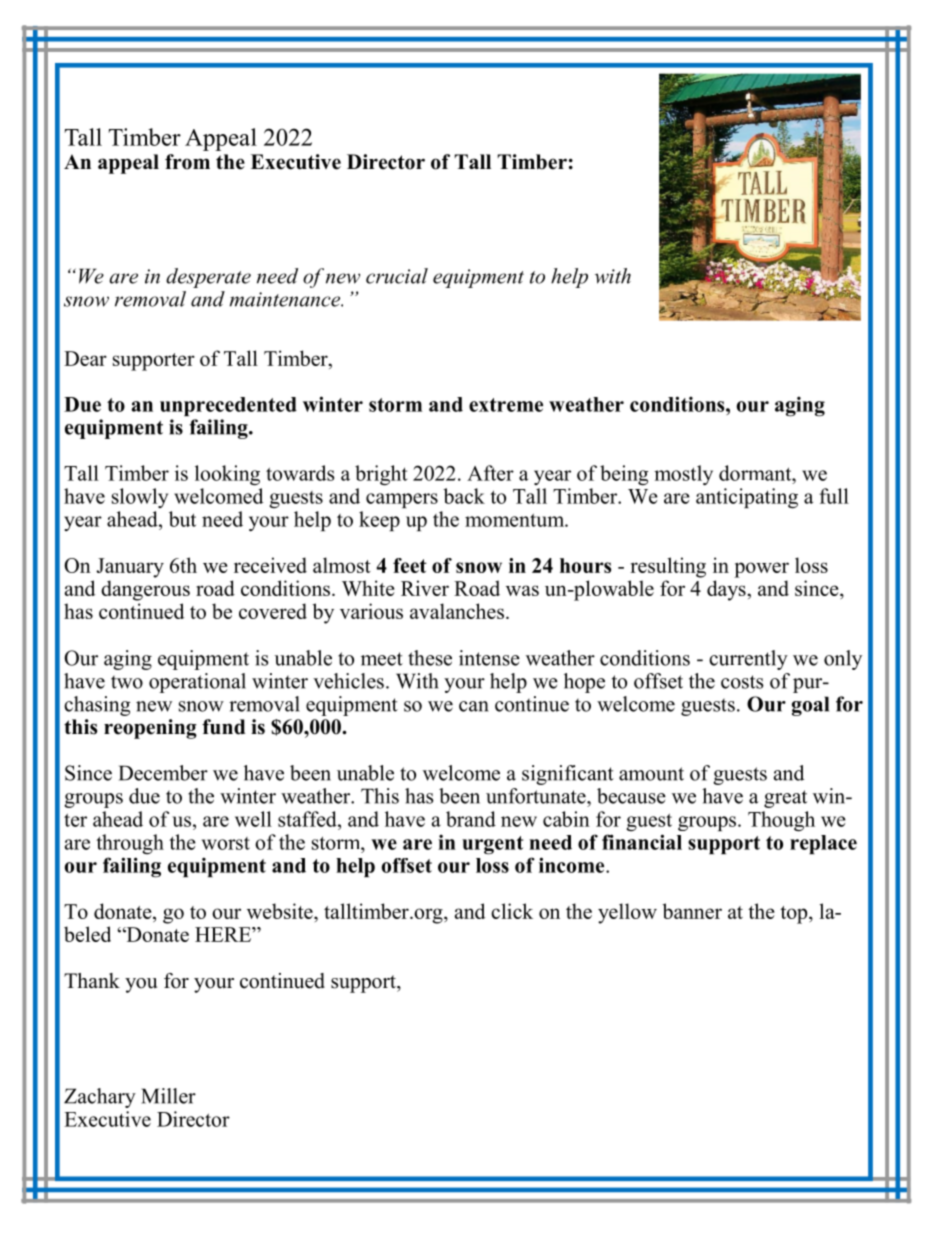  What do you see at coordinates (145, 590) in the screenshot?
I see `dangerous` at bounding box center [145, 590].
